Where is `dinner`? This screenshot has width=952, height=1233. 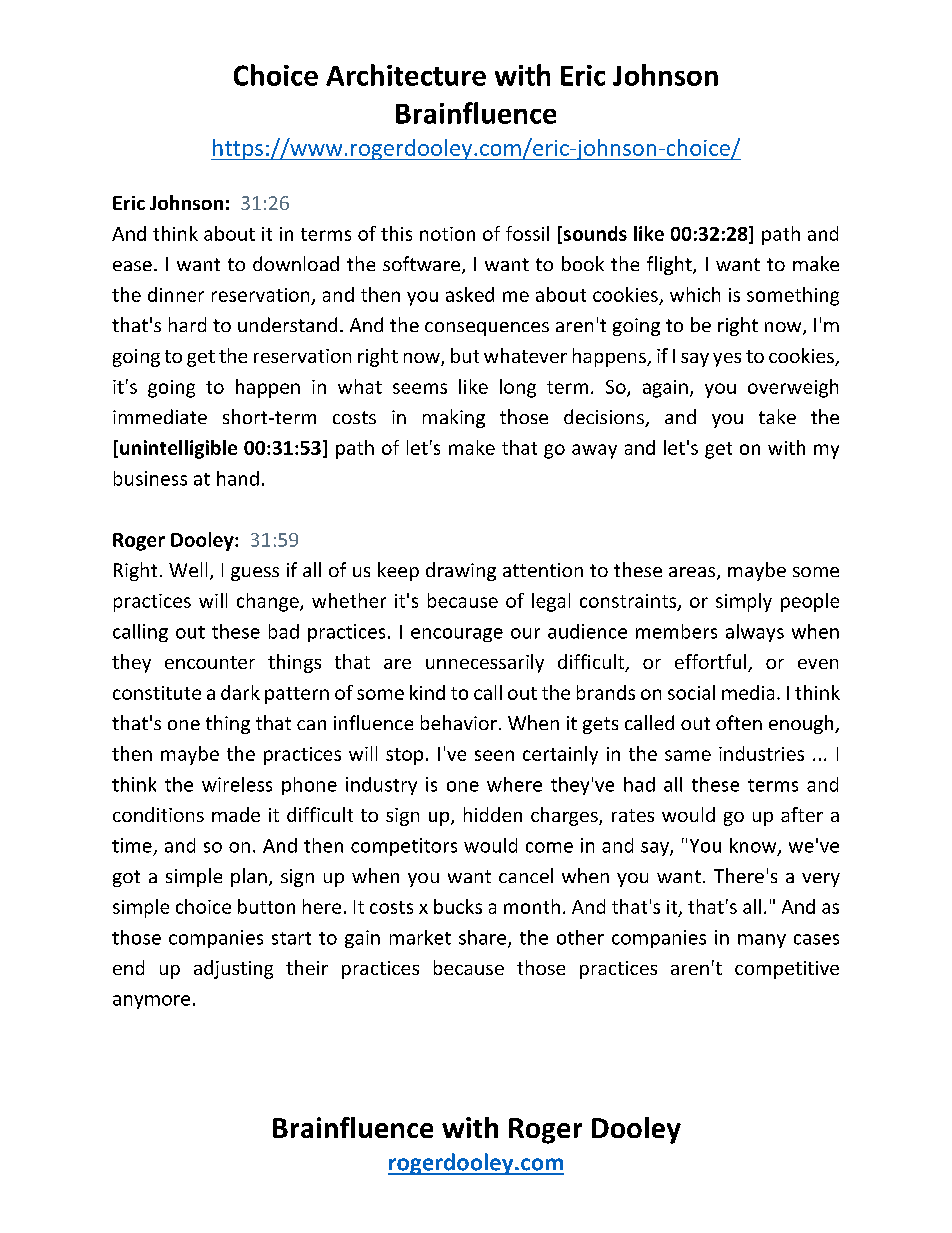
dinner is located at coordinates (176, 294).
